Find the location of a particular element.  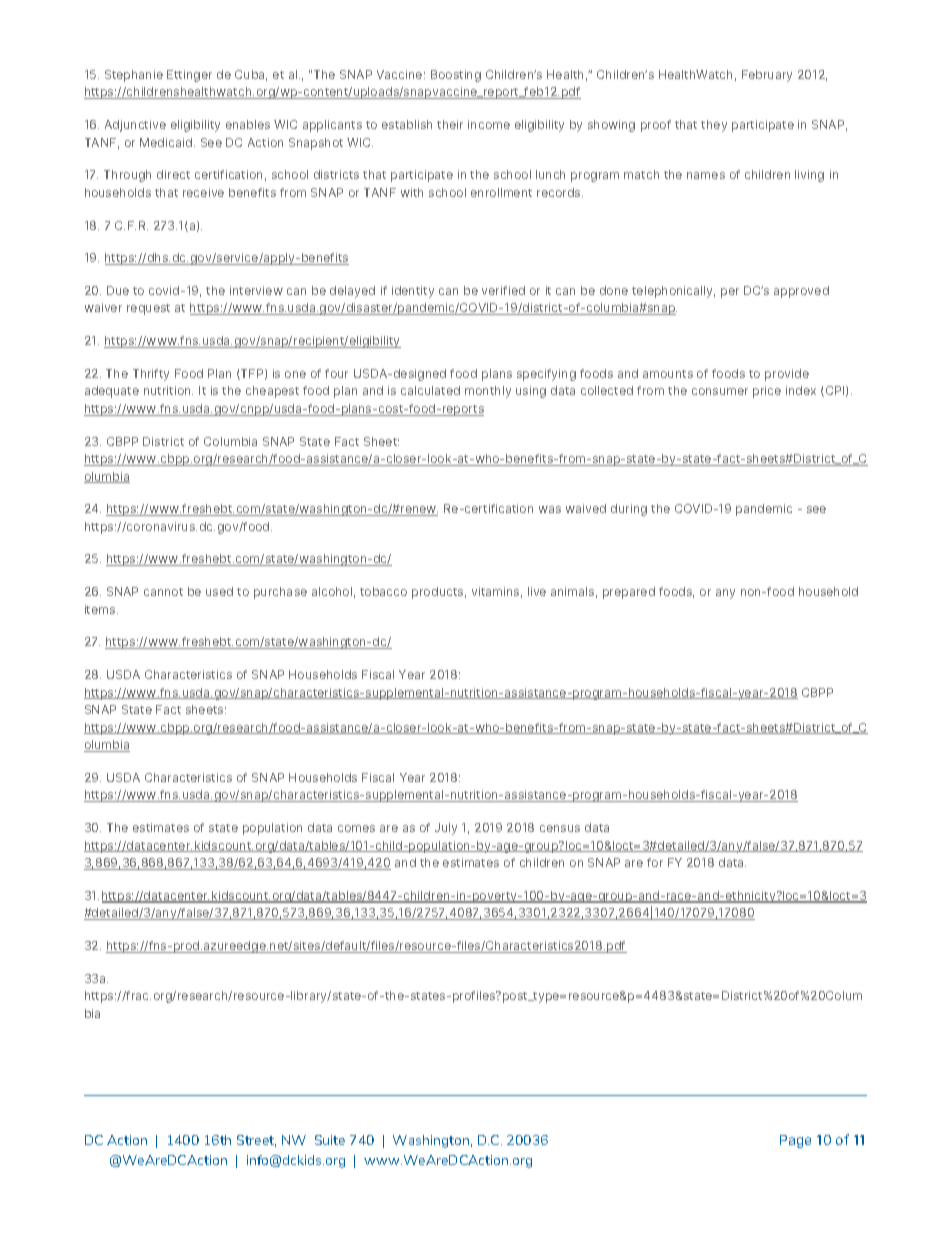

they is located at coordinates (714, 126).
